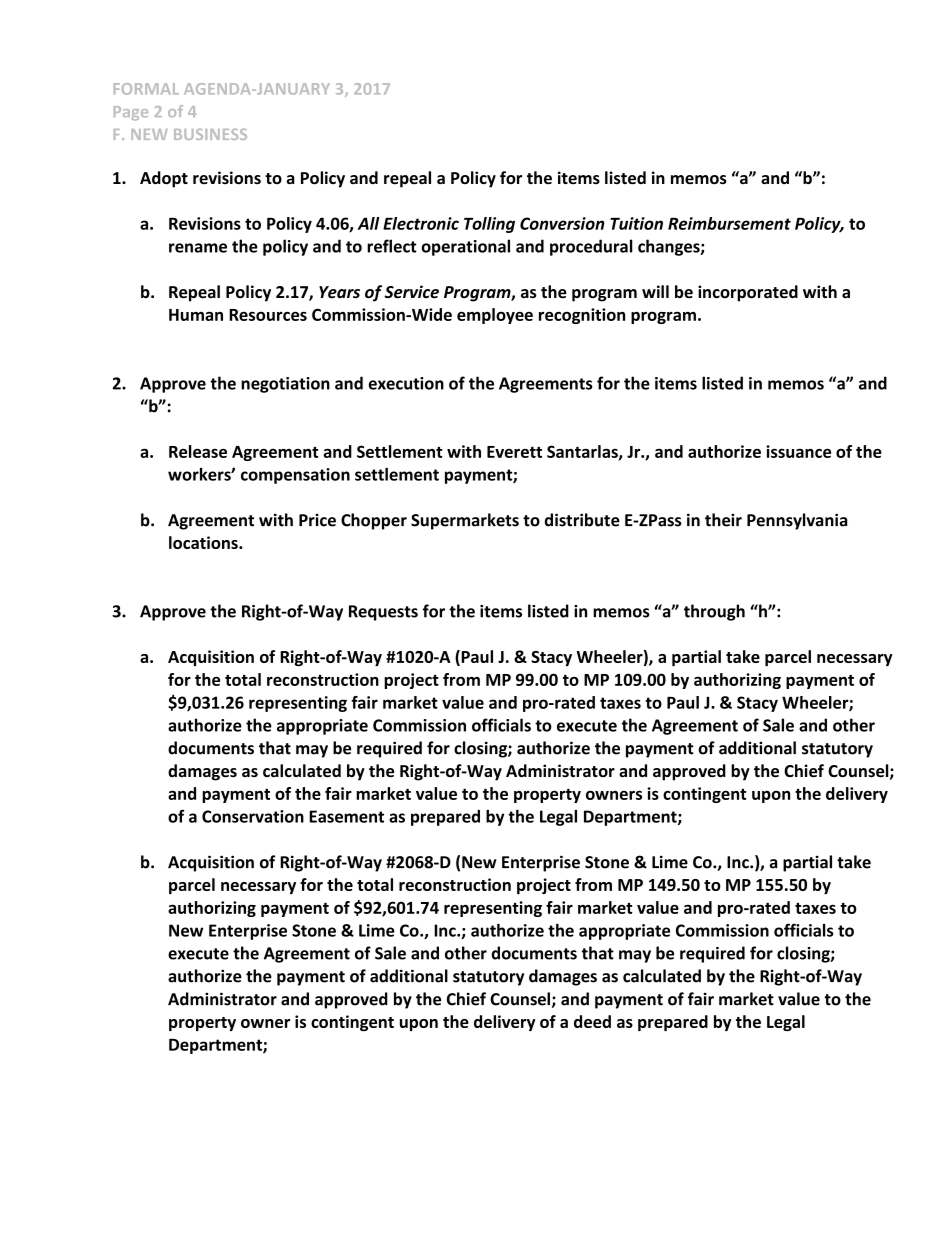 Image resolution: width=952 pixels, height=1233 pixels. I want to click on Reimbursement, so click(729, 223).
